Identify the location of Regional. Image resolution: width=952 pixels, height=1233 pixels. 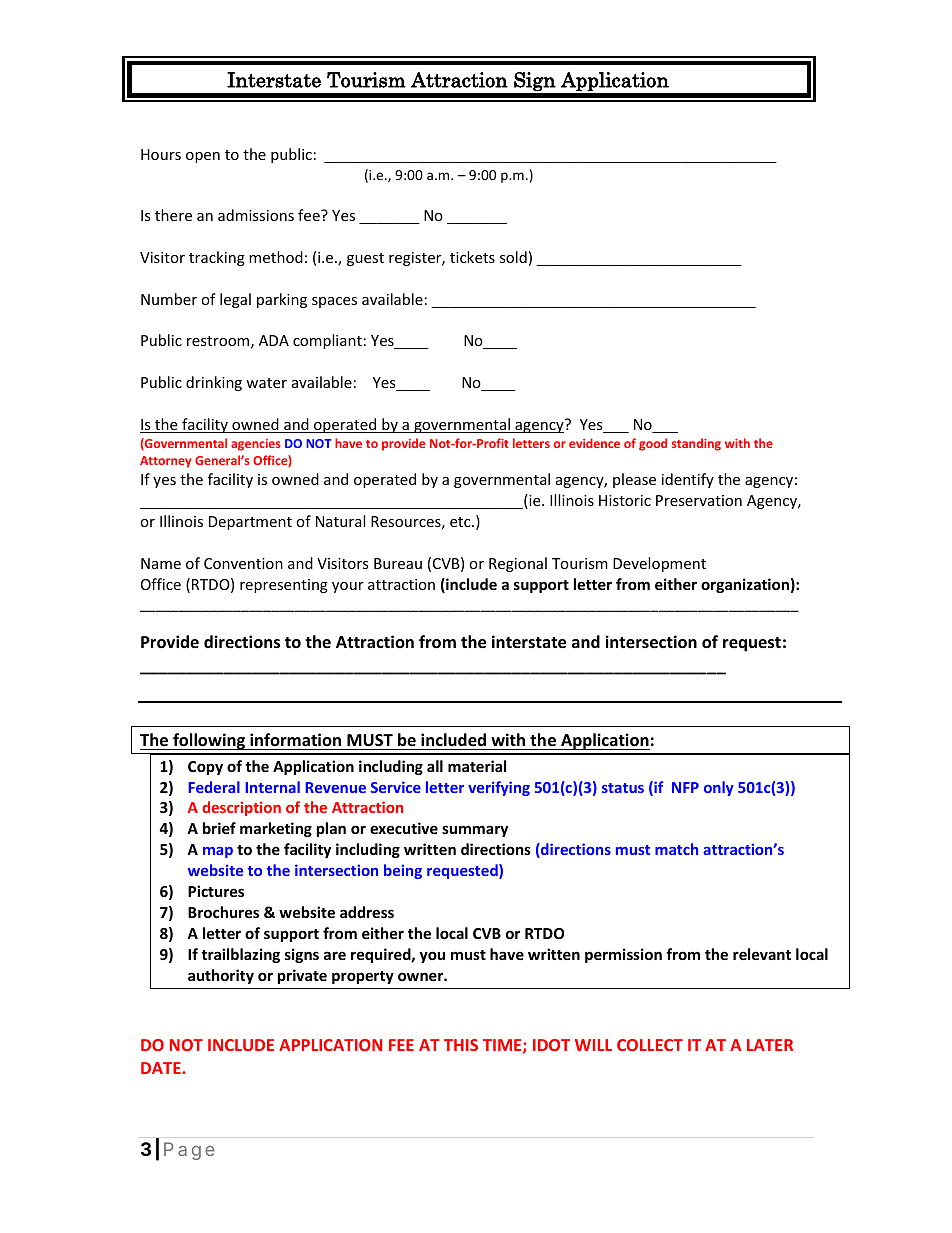
(518, 564).
